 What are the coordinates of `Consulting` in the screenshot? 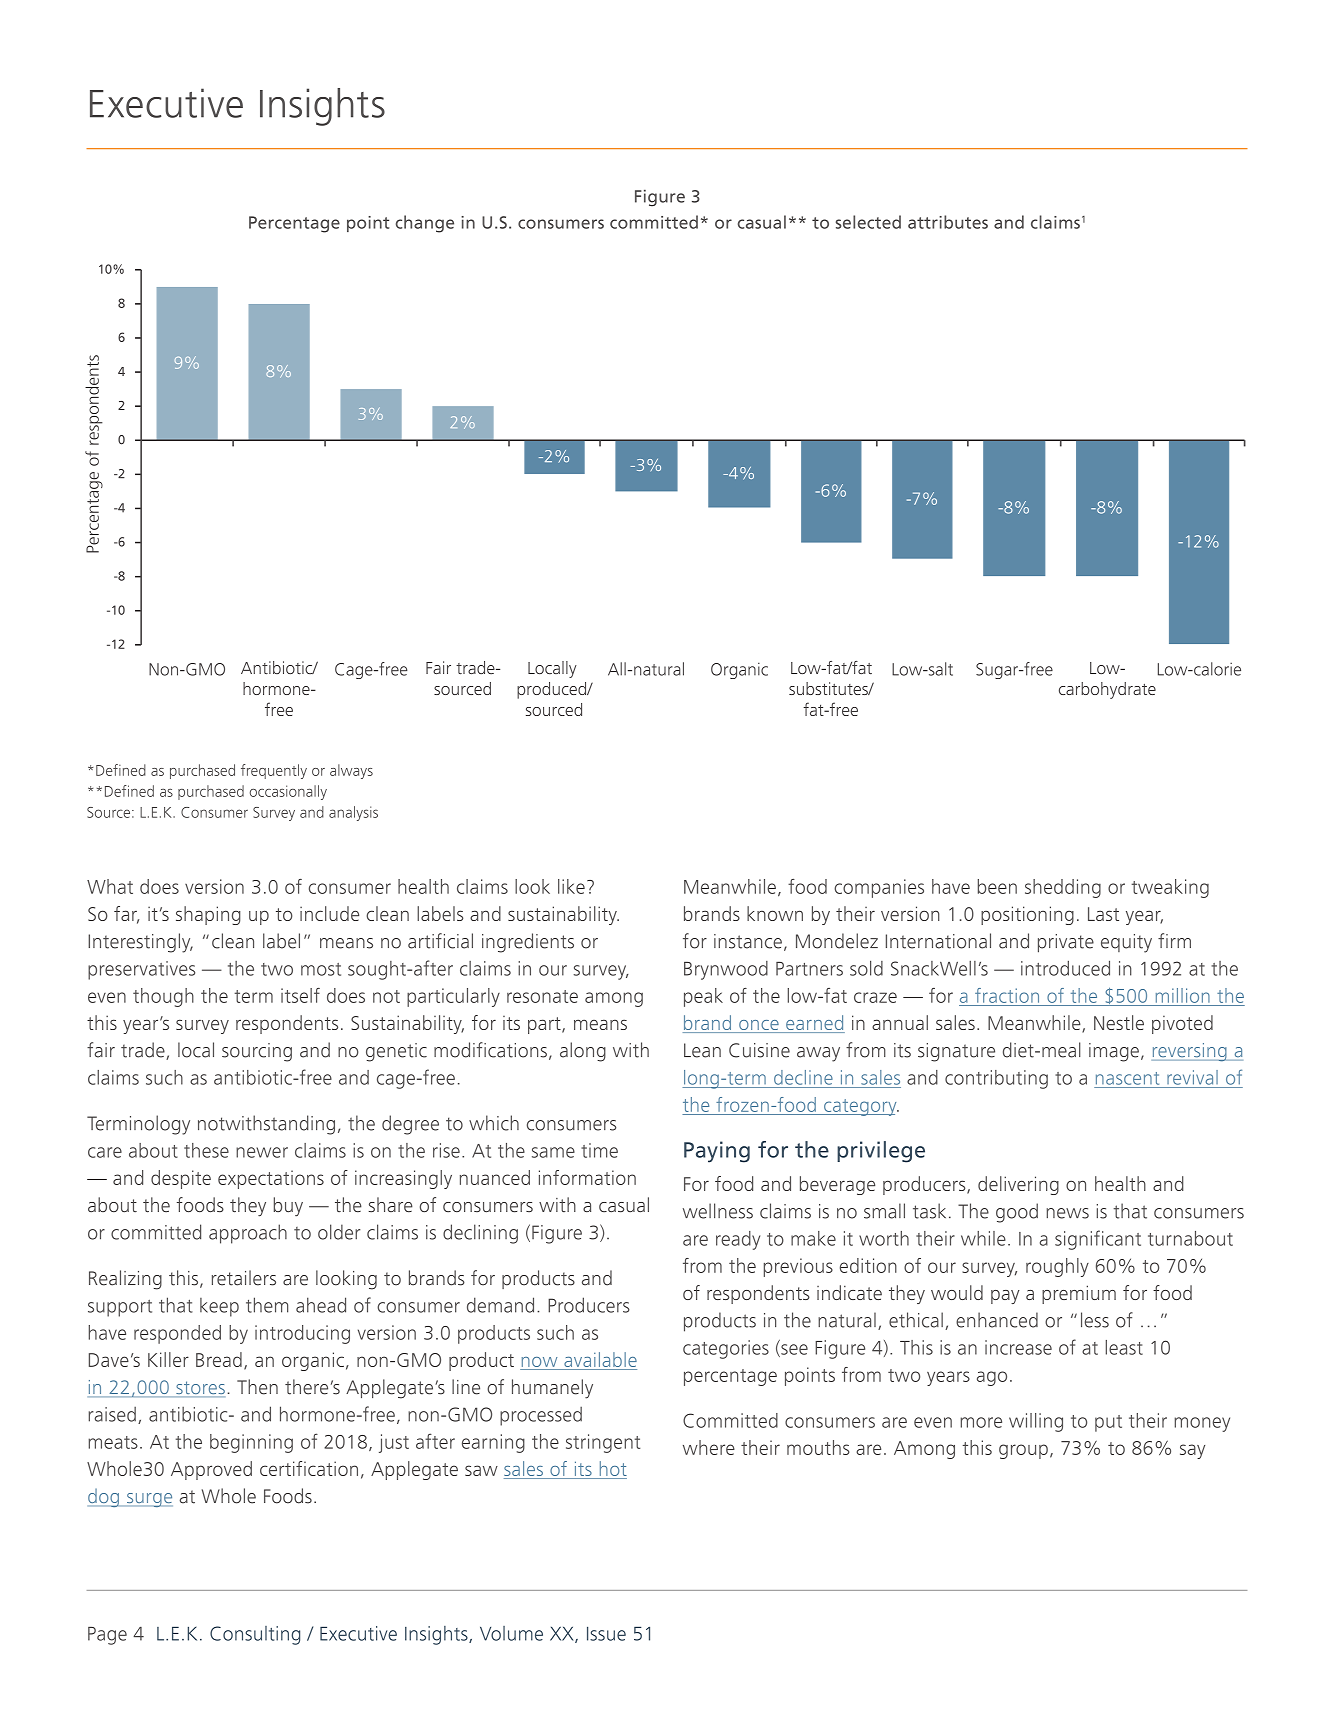 It's located at (255, 1635).
